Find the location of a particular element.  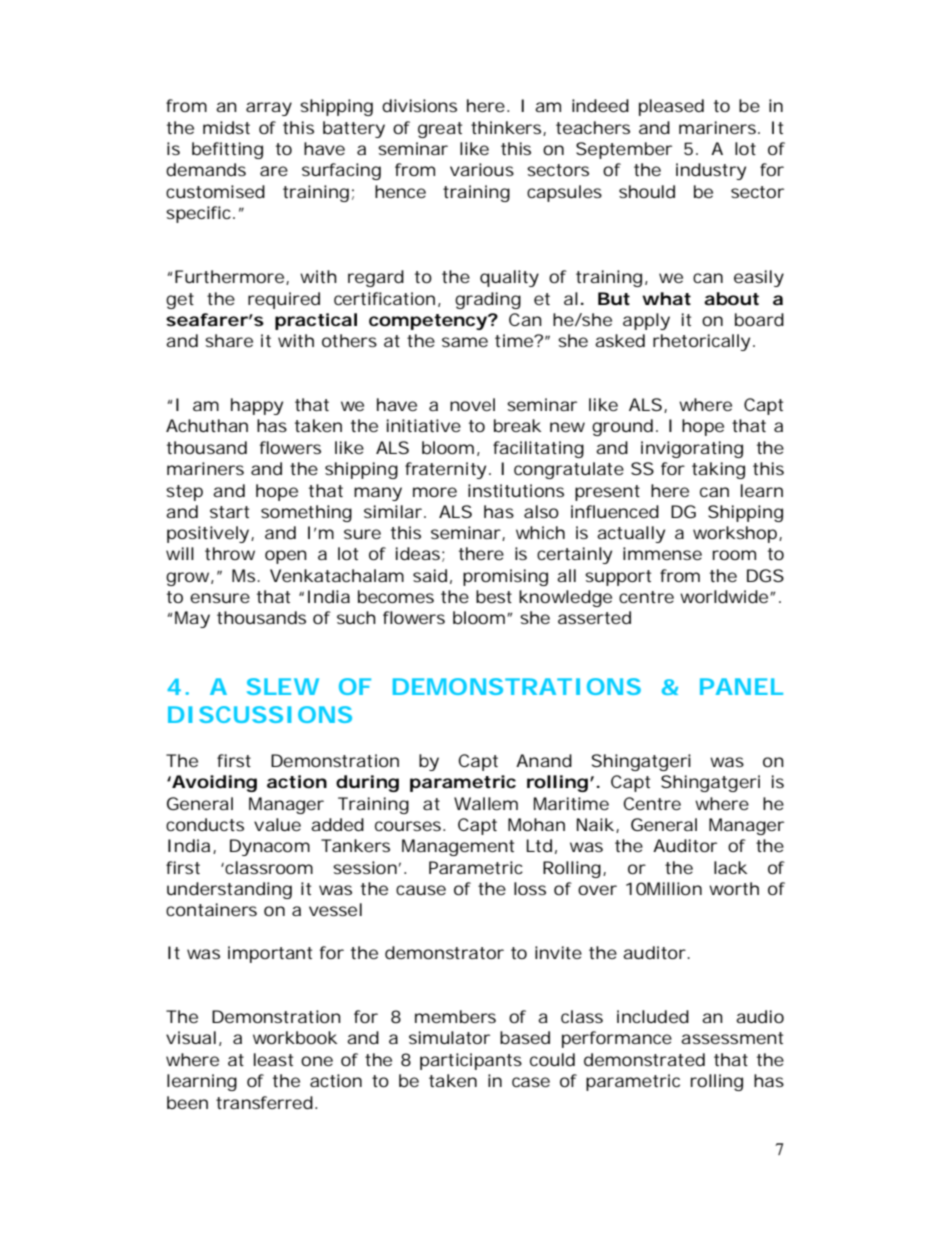

participants is located at coordinates (471, 1061).
